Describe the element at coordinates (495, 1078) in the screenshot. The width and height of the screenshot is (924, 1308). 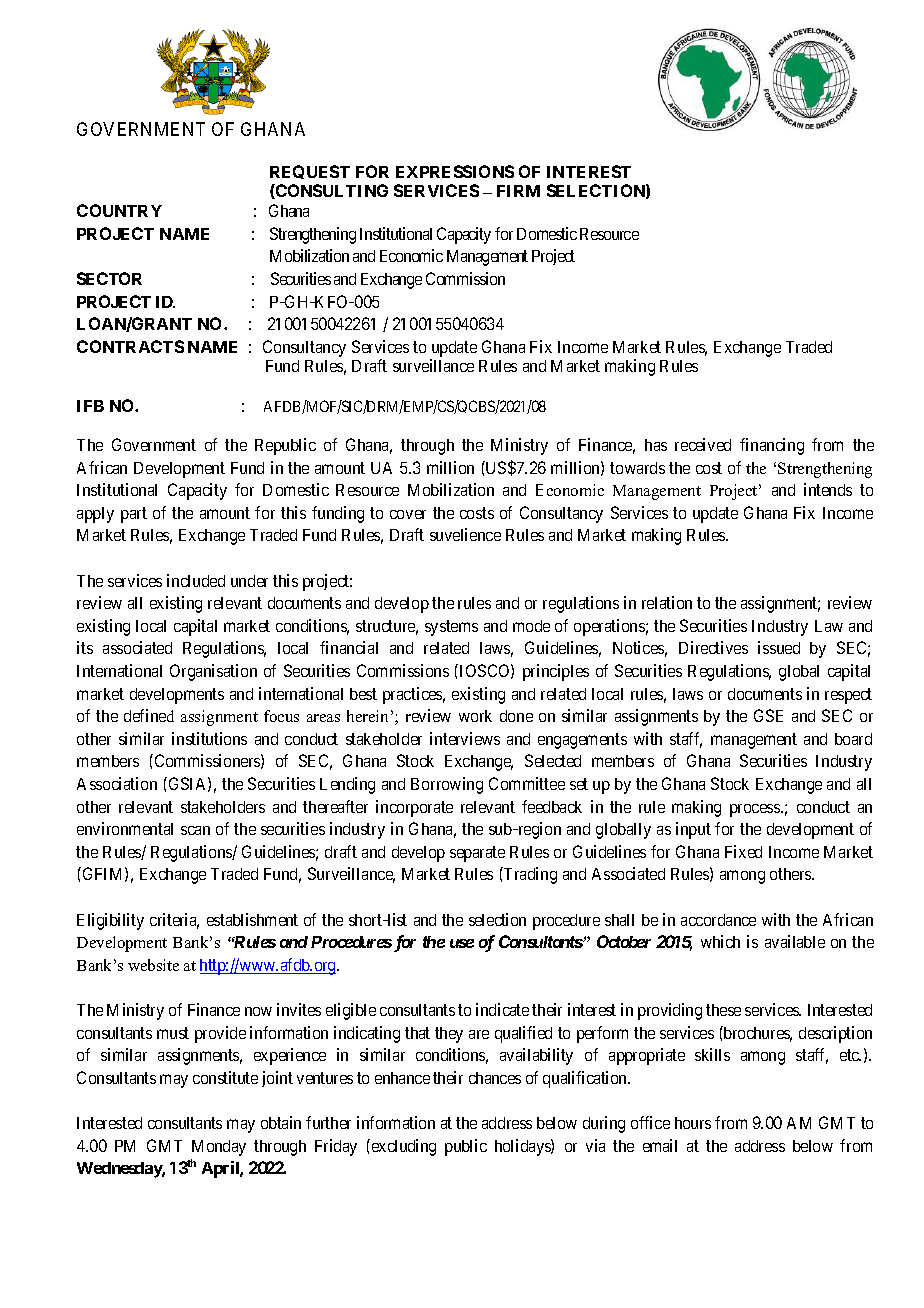
I see `chances` at that location.
